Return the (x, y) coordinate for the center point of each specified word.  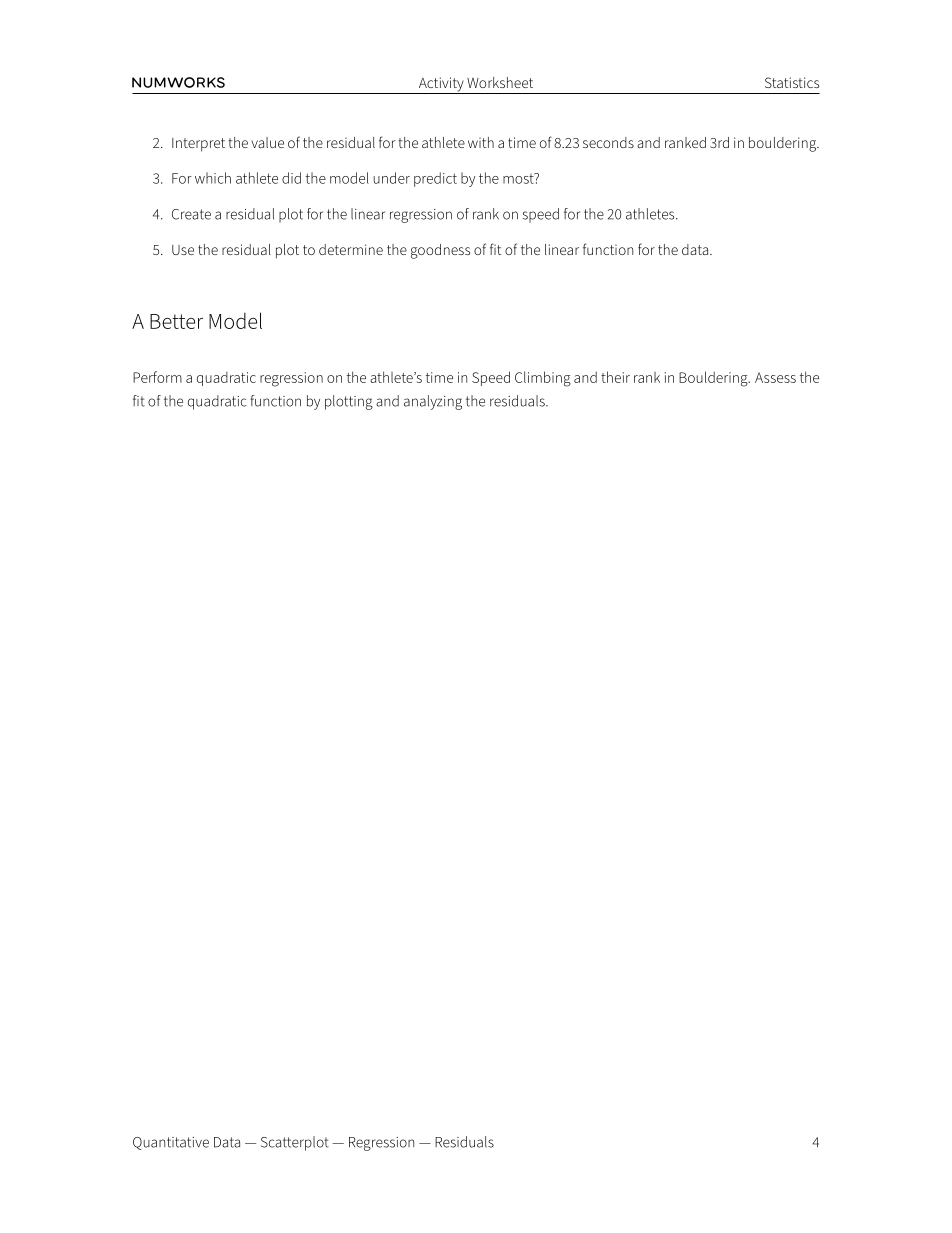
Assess (775, 377)
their (615, 377)
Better (176, 321)
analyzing (433, 402)
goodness (440, 251)
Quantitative (171, 1143)
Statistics (792, 82)
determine (351, 249)
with (481, 142)
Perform (157, 377)
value (267, 142)
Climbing (543, 379)
